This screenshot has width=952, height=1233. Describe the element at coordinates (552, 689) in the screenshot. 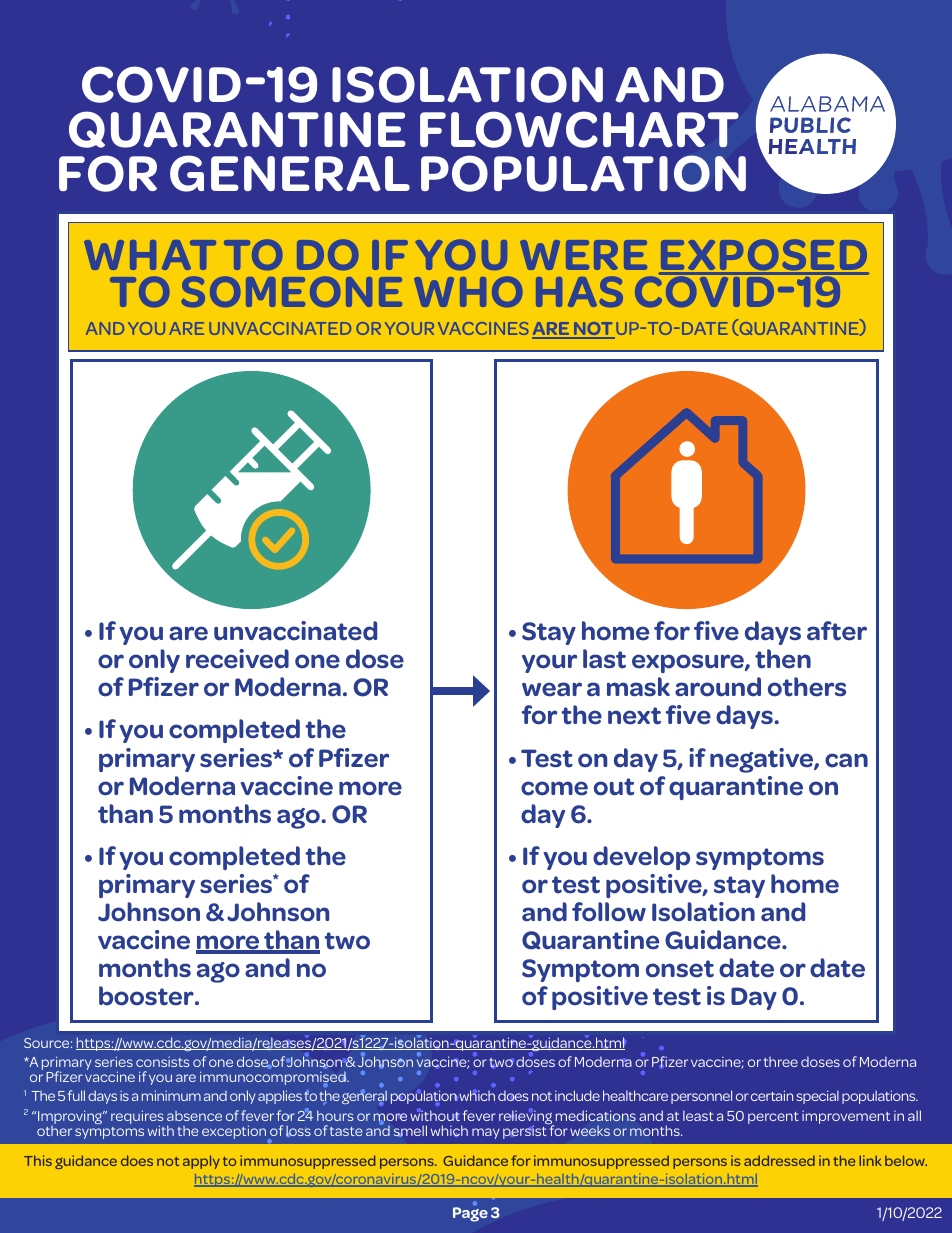

I see `wear` at that location.
